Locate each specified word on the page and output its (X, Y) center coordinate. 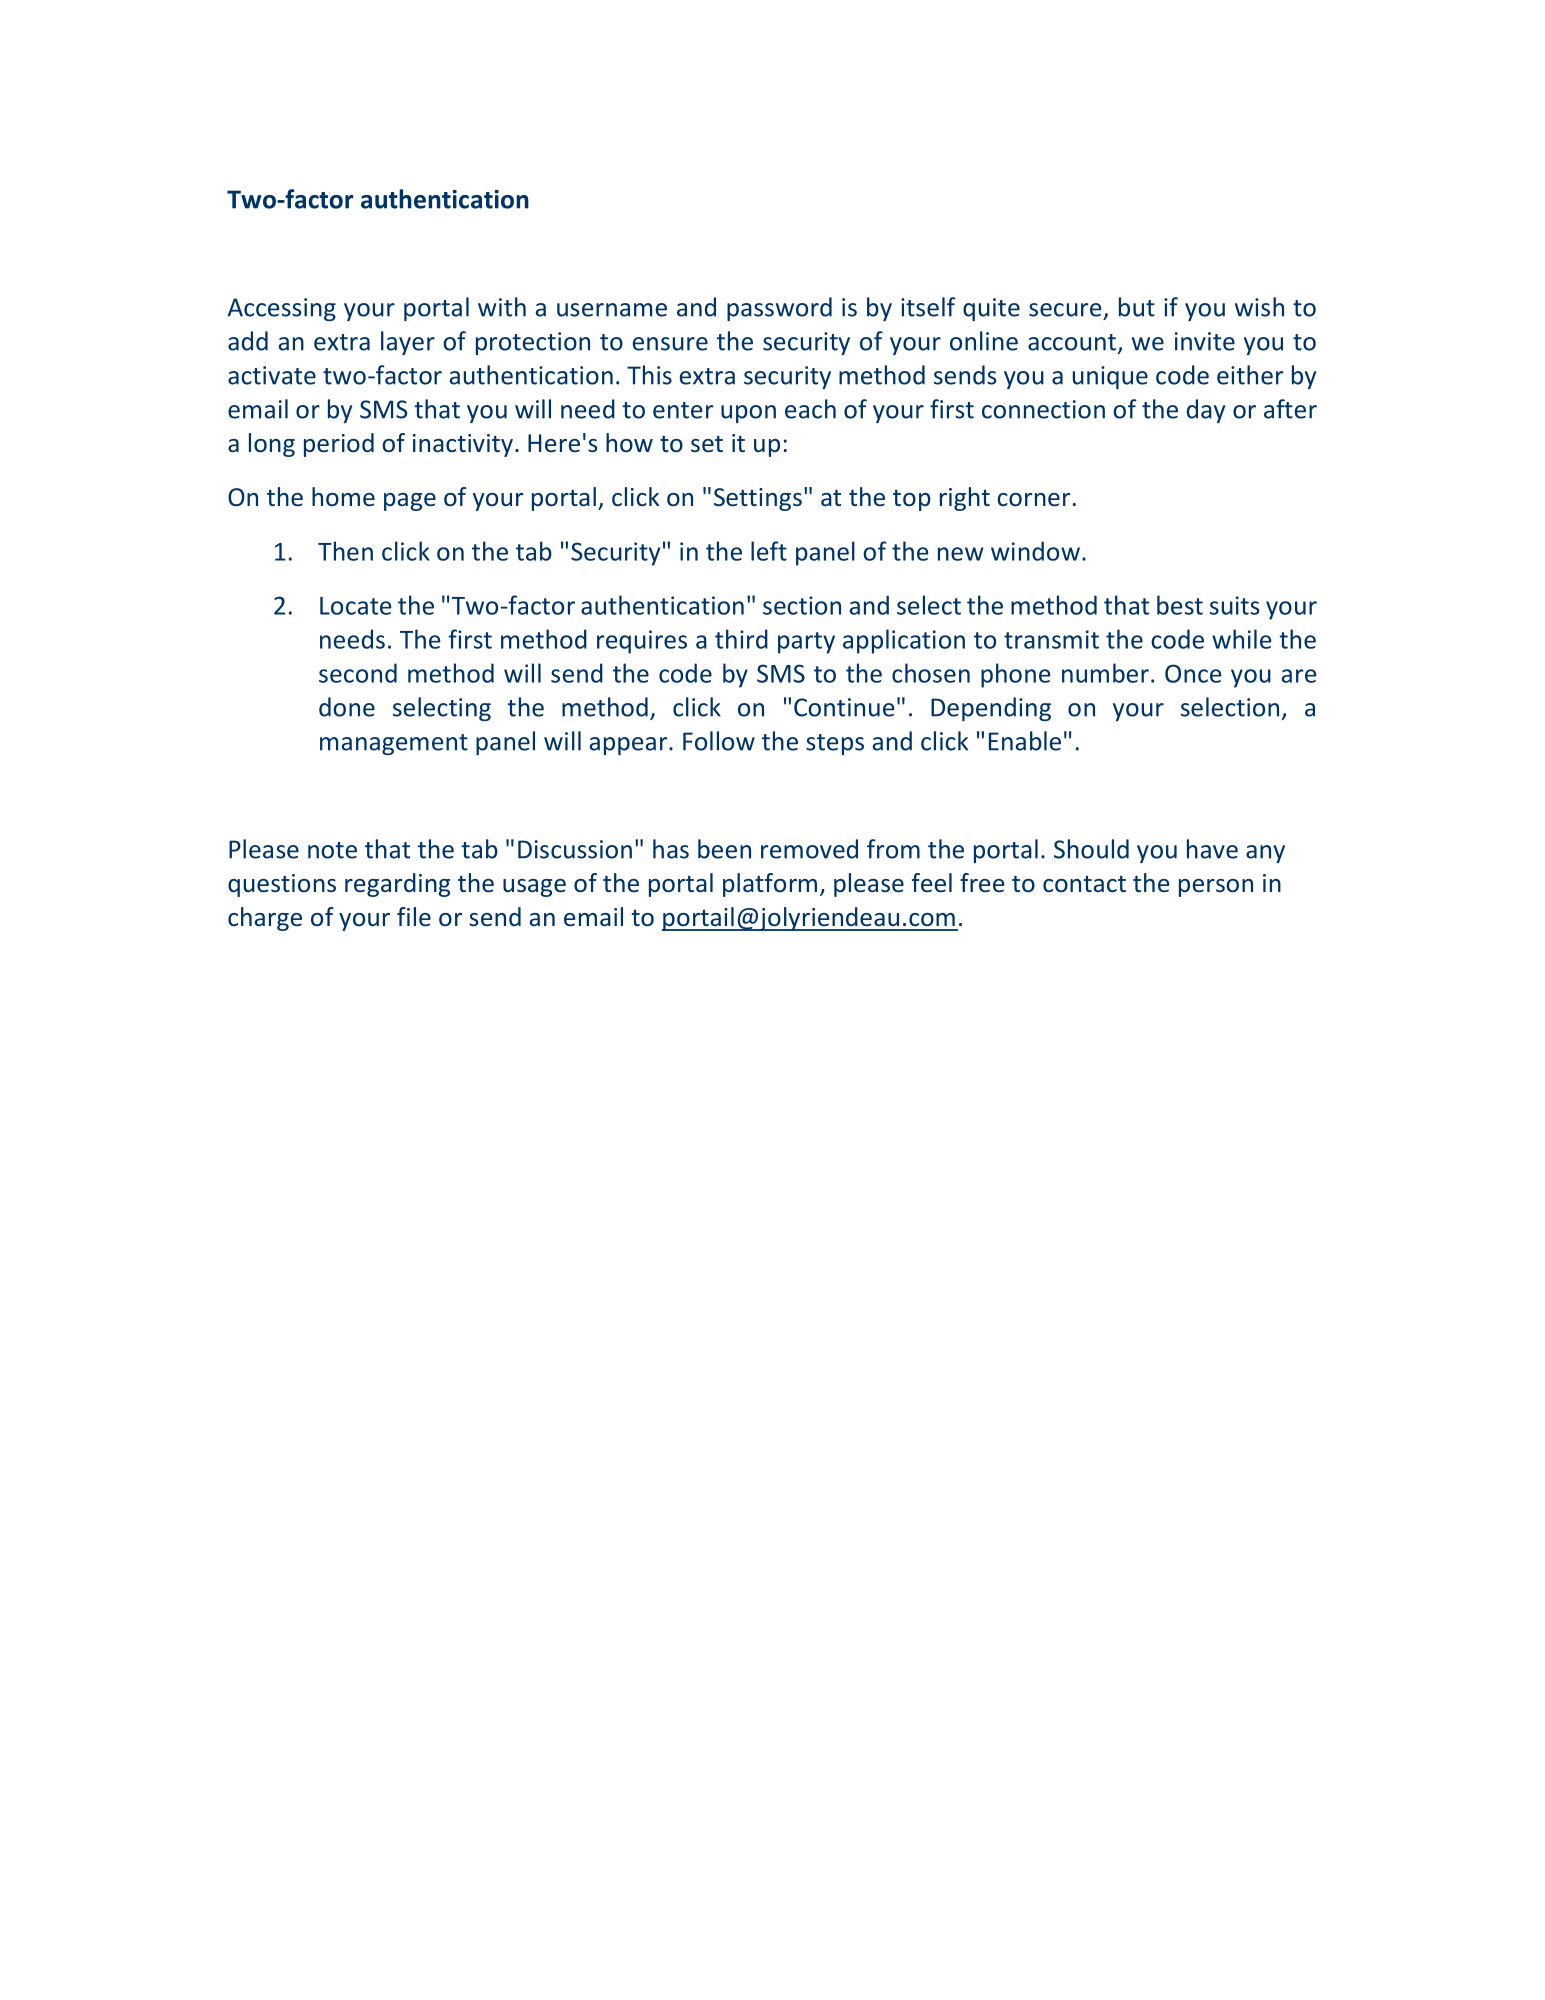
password (779, 309)
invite (1205, 341)
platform (770, 885)
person (1216, 888)
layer (408, 343)
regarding (397, 885)
